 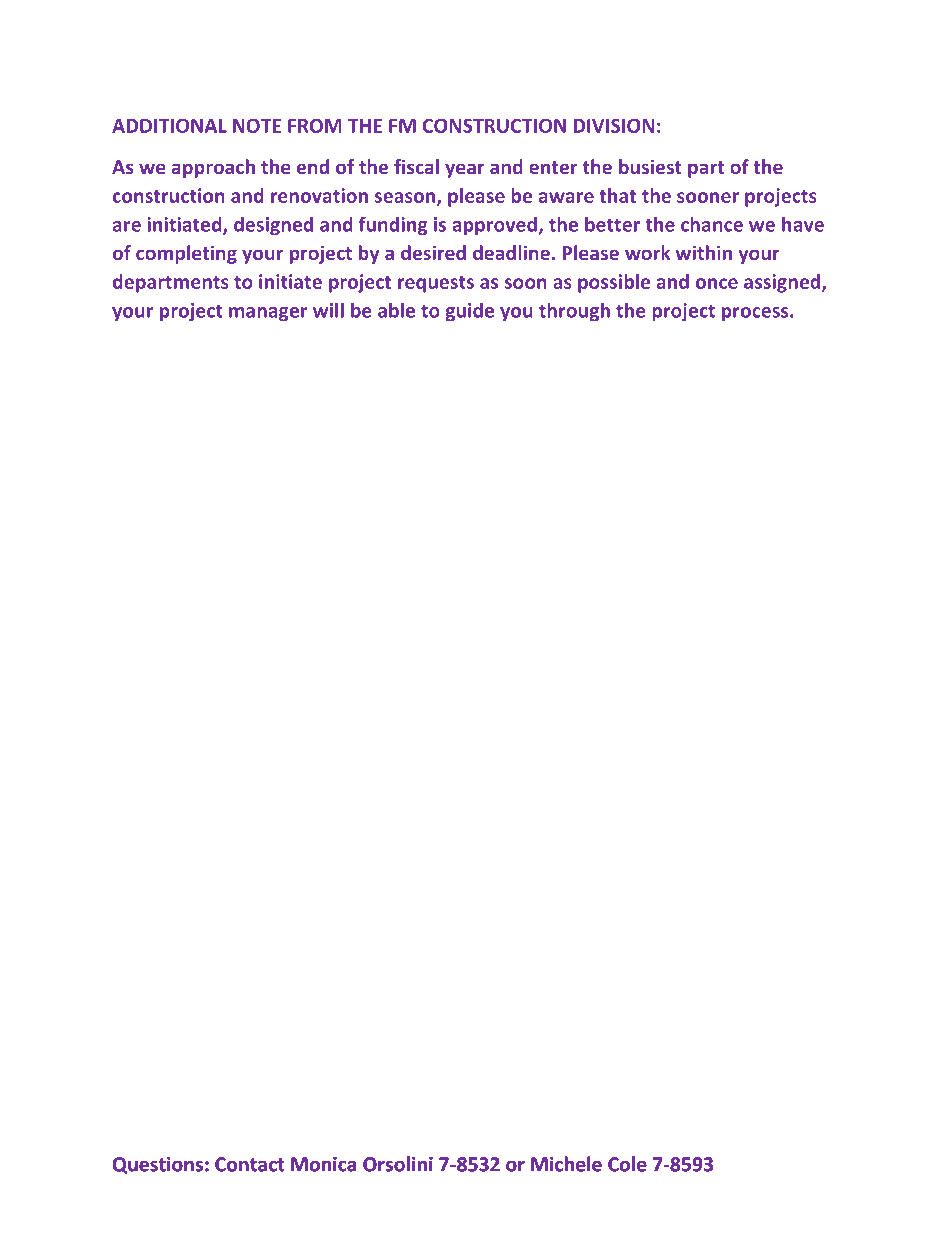 What do you see at coordinates (465, 170) in the page?
I see `year` at bounding box center [465, 170].
